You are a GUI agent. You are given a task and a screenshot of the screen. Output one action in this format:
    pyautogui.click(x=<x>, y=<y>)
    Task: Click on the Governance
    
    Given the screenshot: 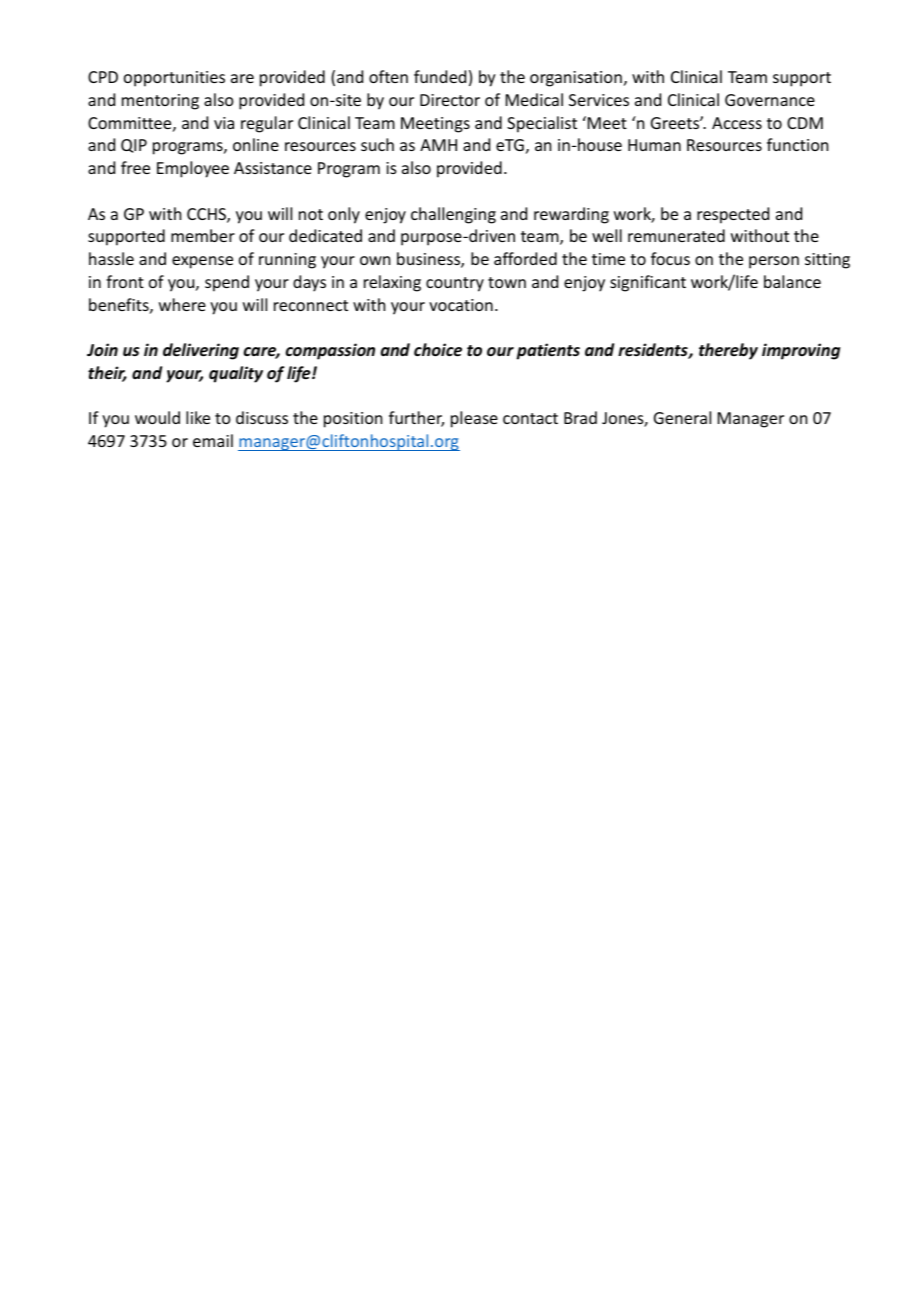 What is the action you would take?
    pyautogui.click(x=770, y=100)
